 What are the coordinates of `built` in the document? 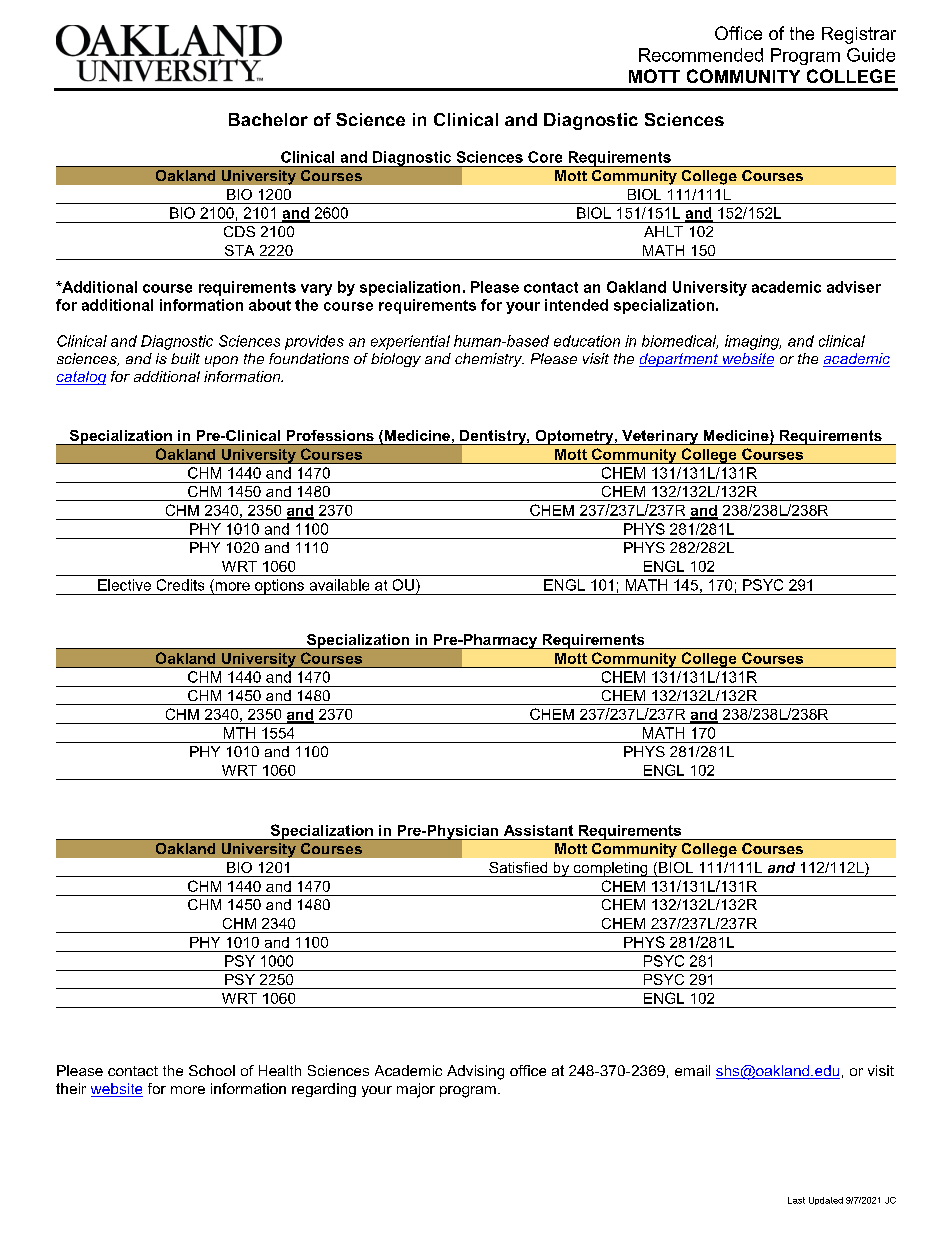 It's located at (185, 358).
